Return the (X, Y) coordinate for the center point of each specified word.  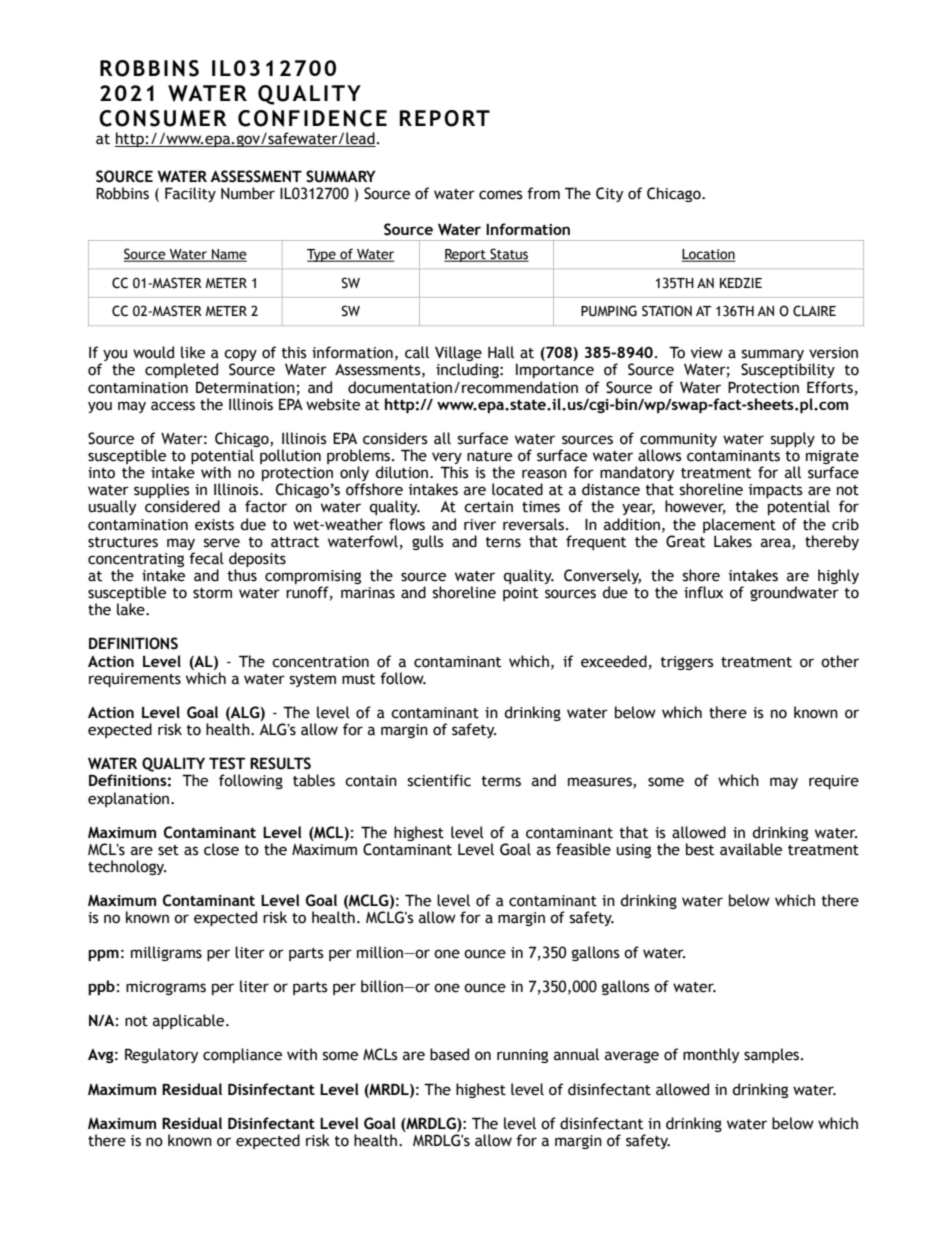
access (173, 406)
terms (501, 781)
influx (703, 592)
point (520, 594)
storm (212, 593)
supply (793, 439)
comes (501, 195)
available (751, 849)
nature (489, 456)
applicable (190, 1021)
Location (709, 255)
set (168, 850)
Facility (190, 194)
